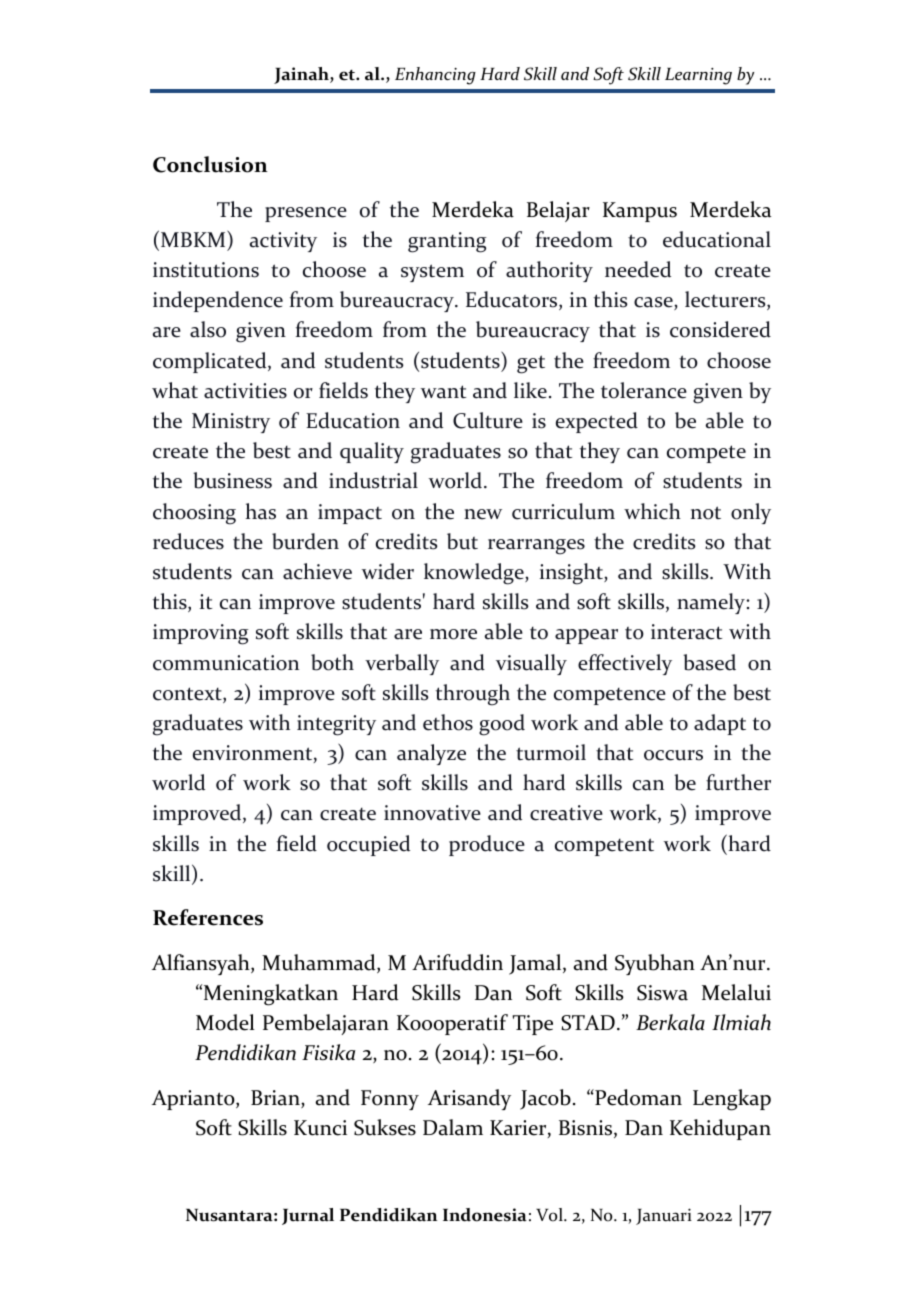 The image size is (924, 1305). I want to click on Enhancing, so click(435, 76).
